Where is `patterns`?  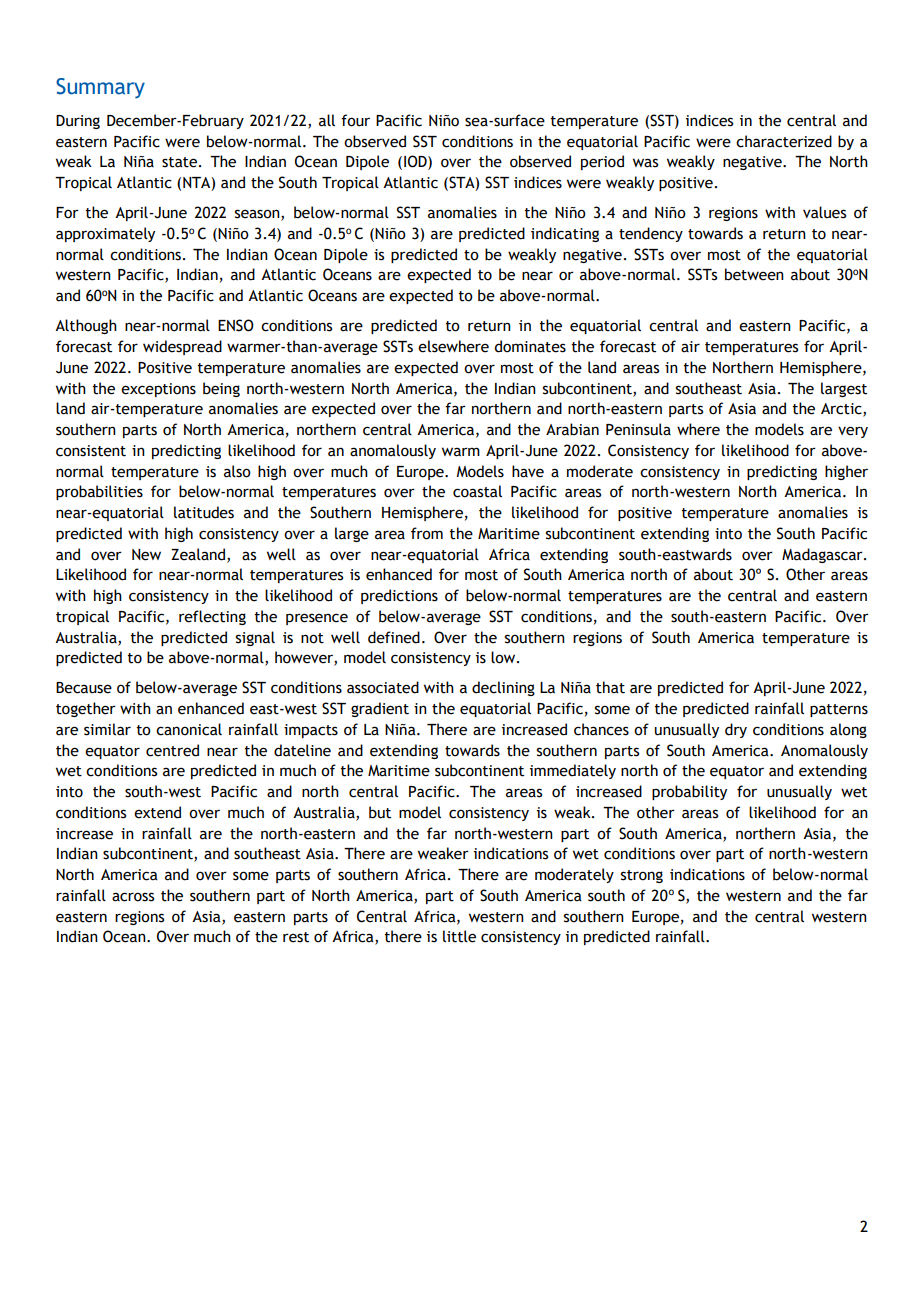 patterns is located at coordinates (839, 710).
